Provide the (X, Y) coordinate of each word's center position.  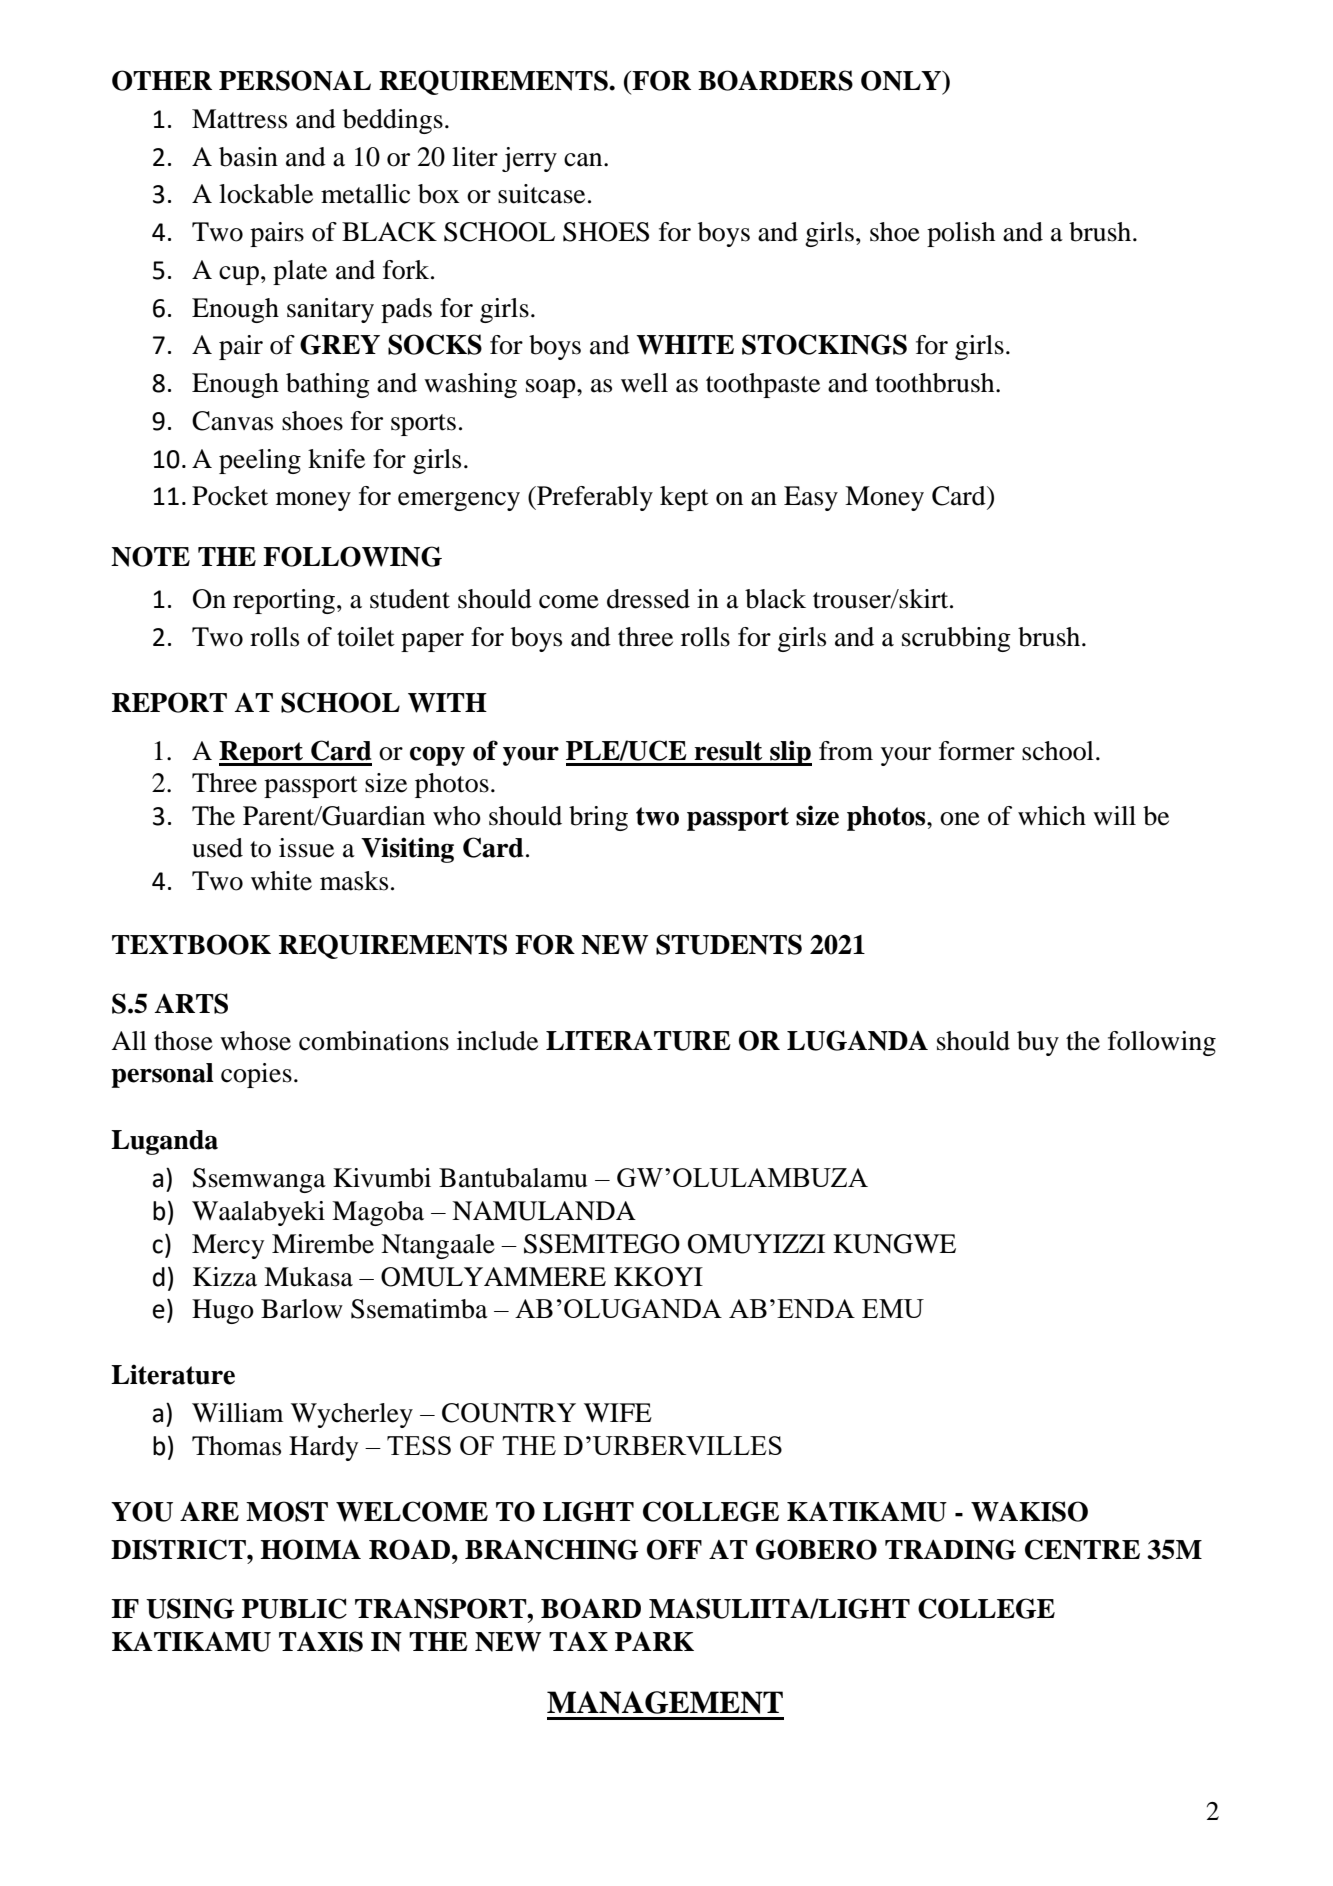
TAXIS (321, 1641)
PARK (654, 1641)
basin (248, 157)
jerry (529, 159)
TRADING (950, 1549)
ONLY (902, 80)
